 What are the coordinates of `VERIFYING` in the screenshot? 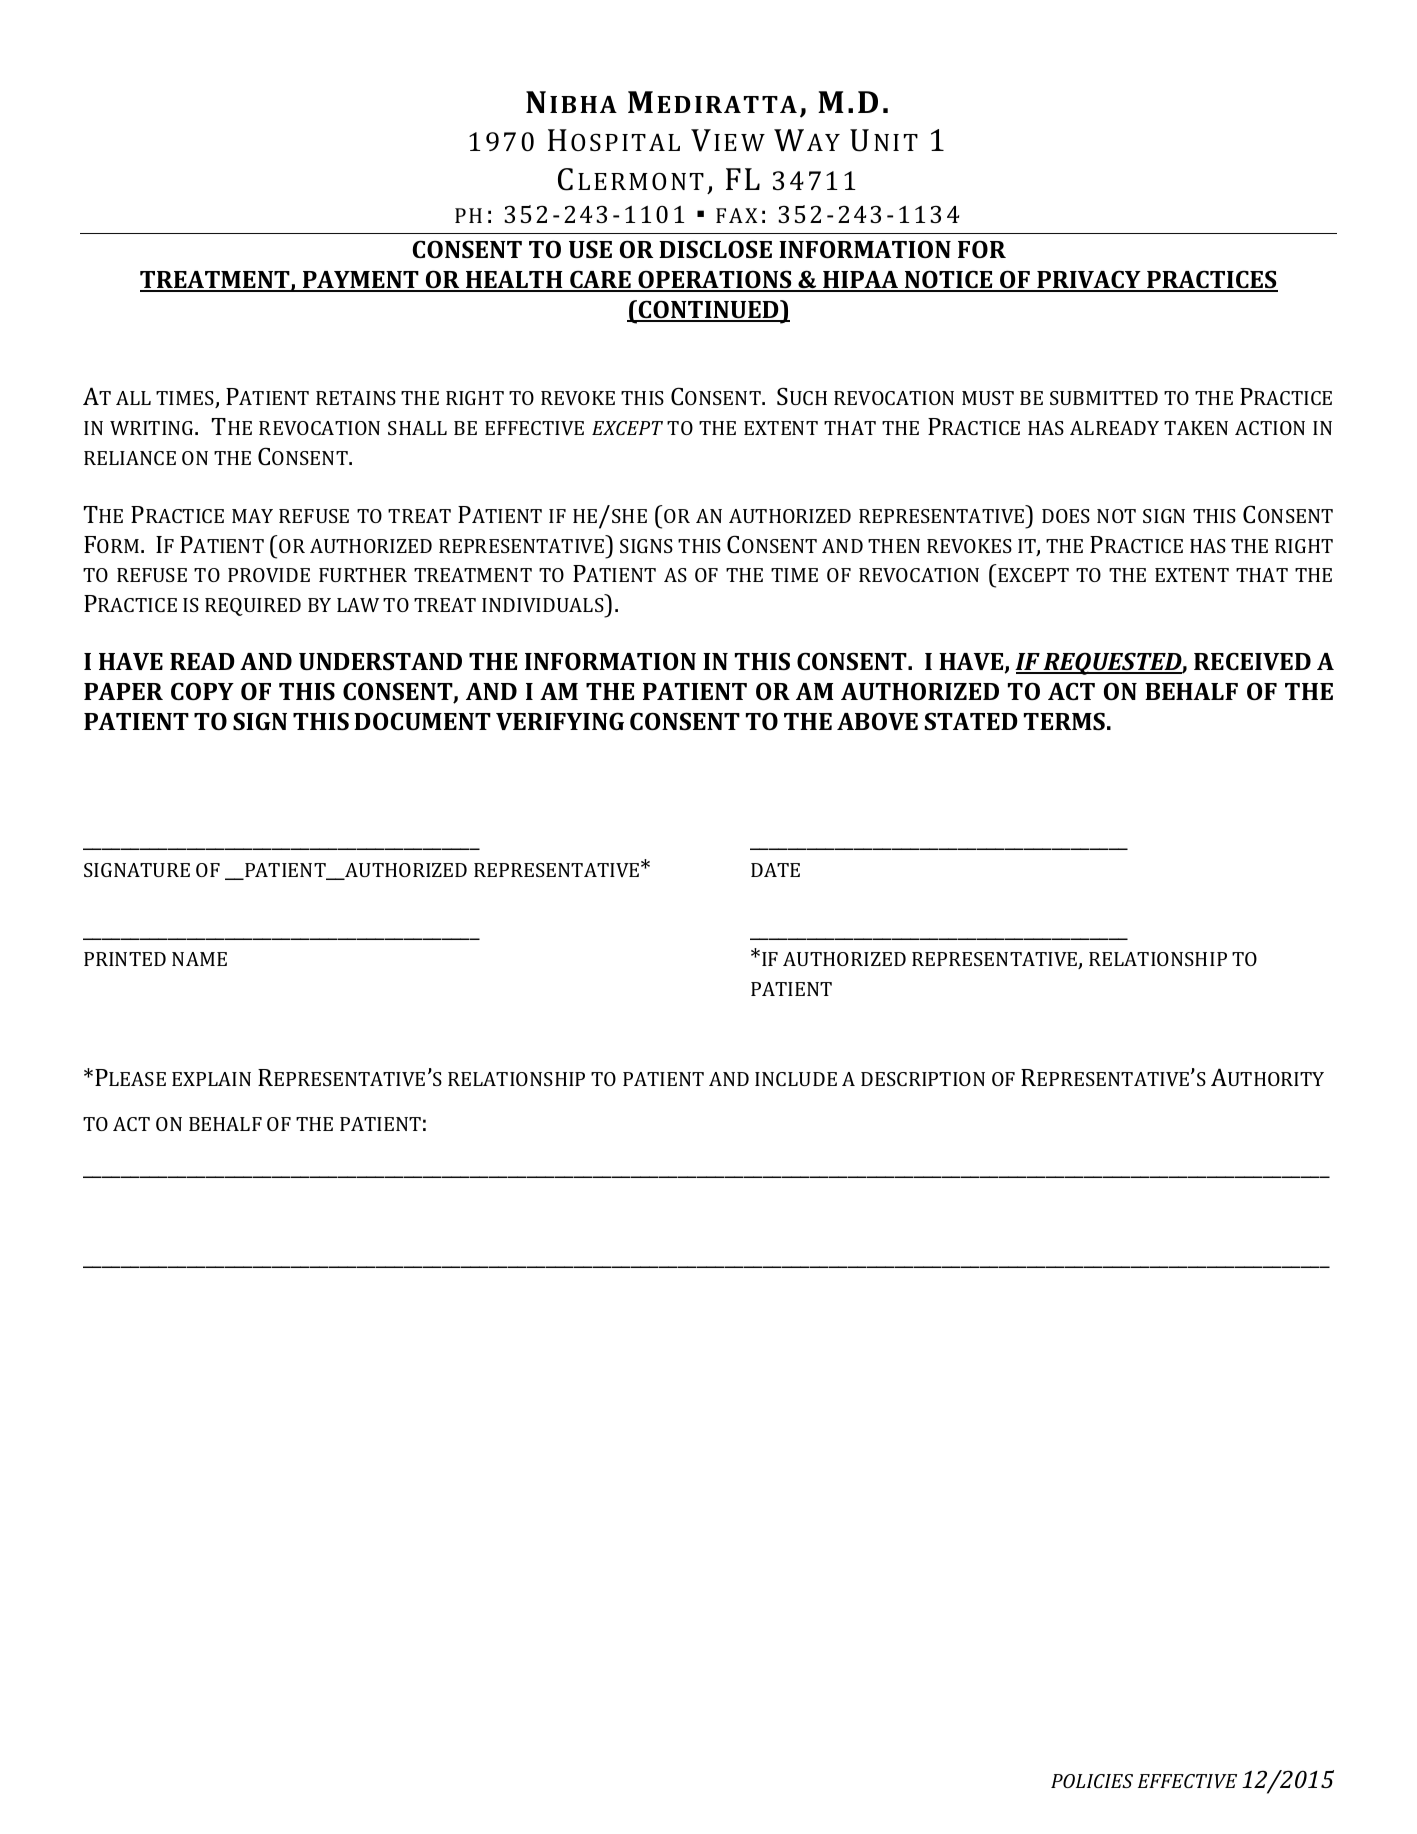 It's located at (560, 721).
